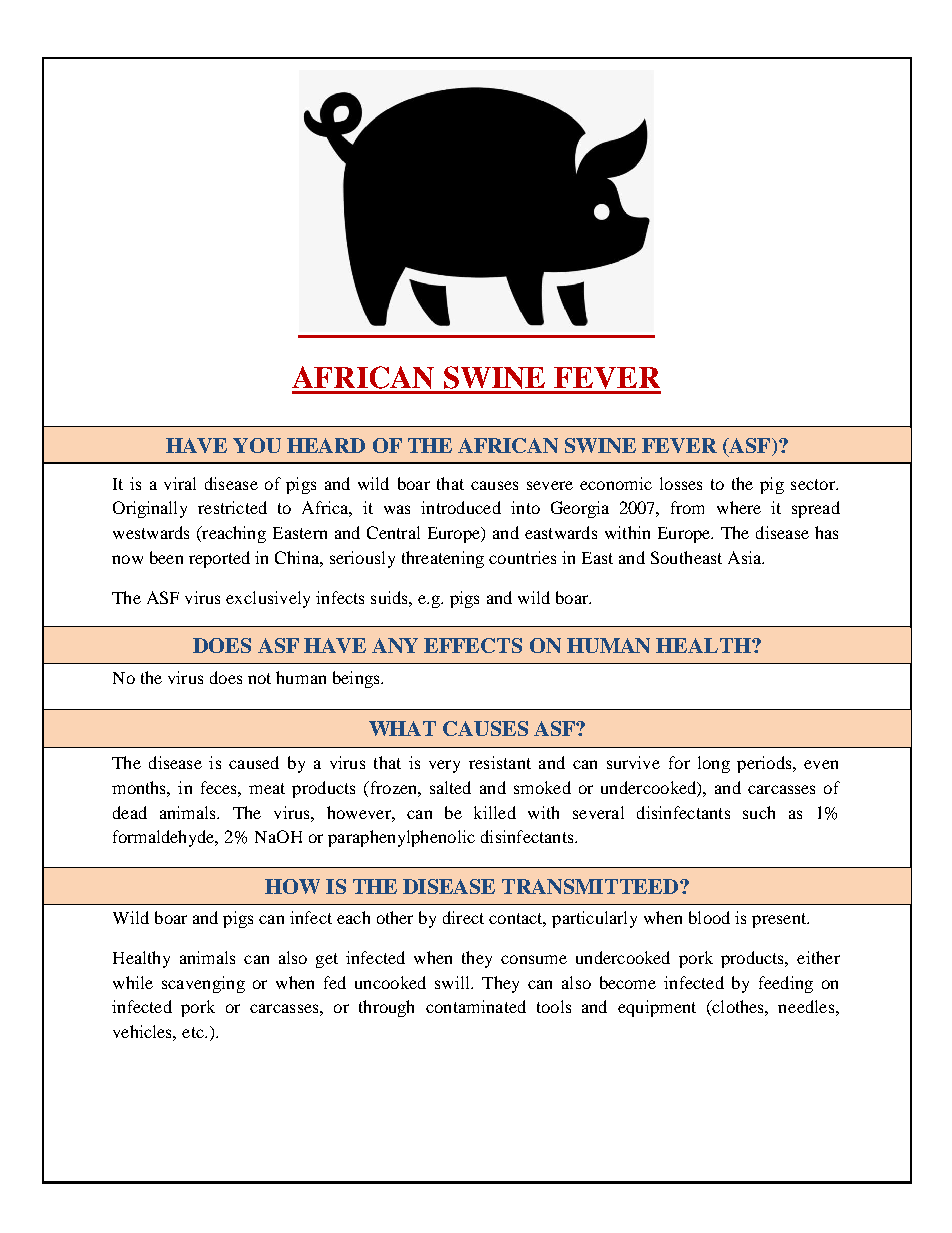 The image size is (952, 1233). What do you see at coordinates (450, 787) in the screenshot?
I see `salted` at bounding box center [450, 787].
